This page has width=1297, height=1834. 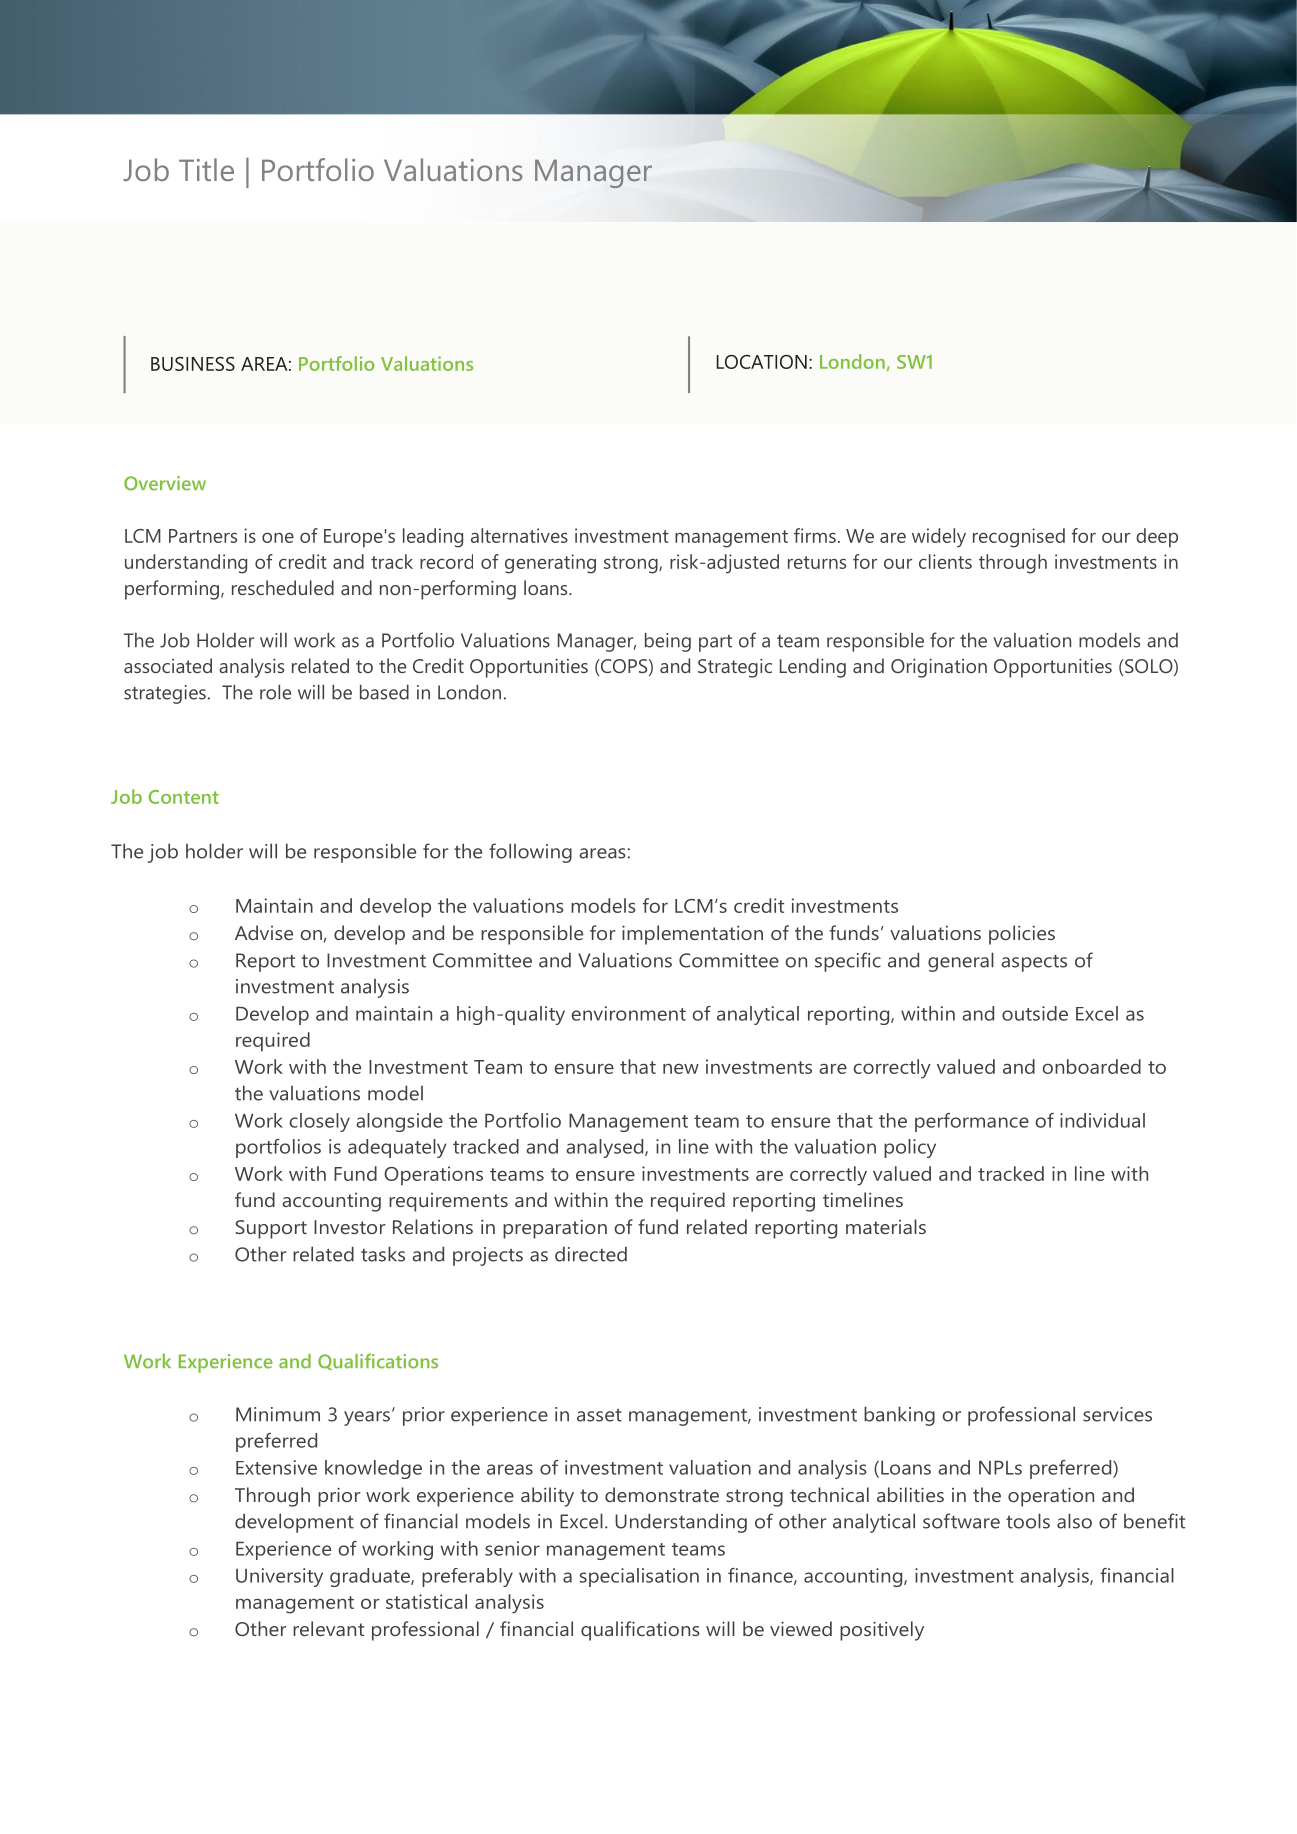 I want to click on University, so click(x=279, y=1577).
